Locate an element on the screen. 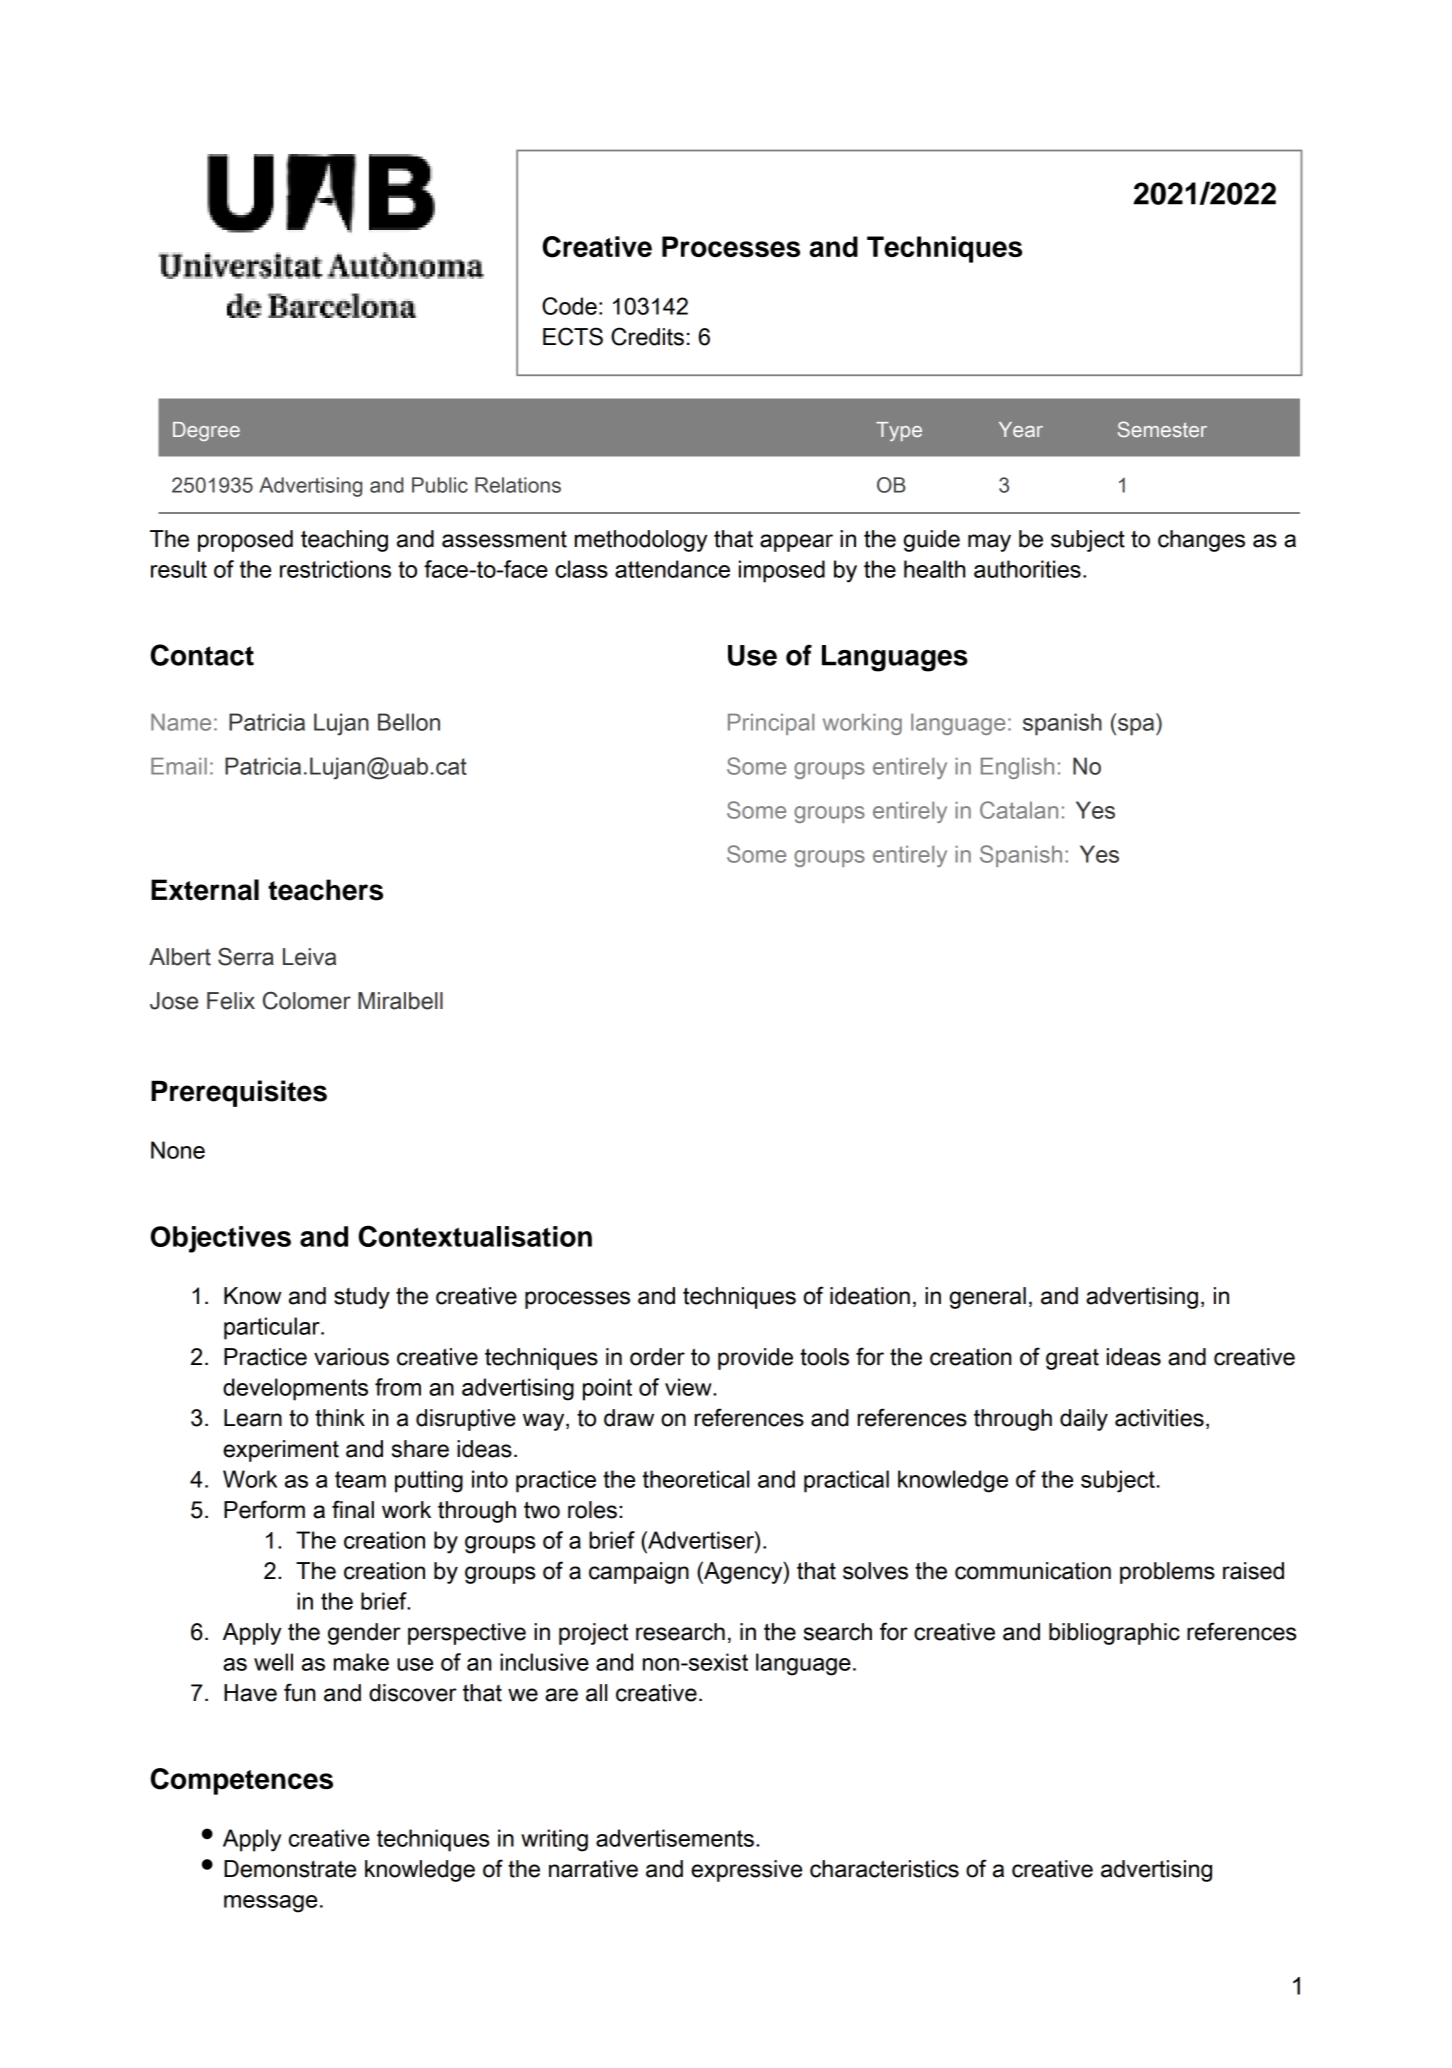  ideation is located at coordinates (870, 1296).
